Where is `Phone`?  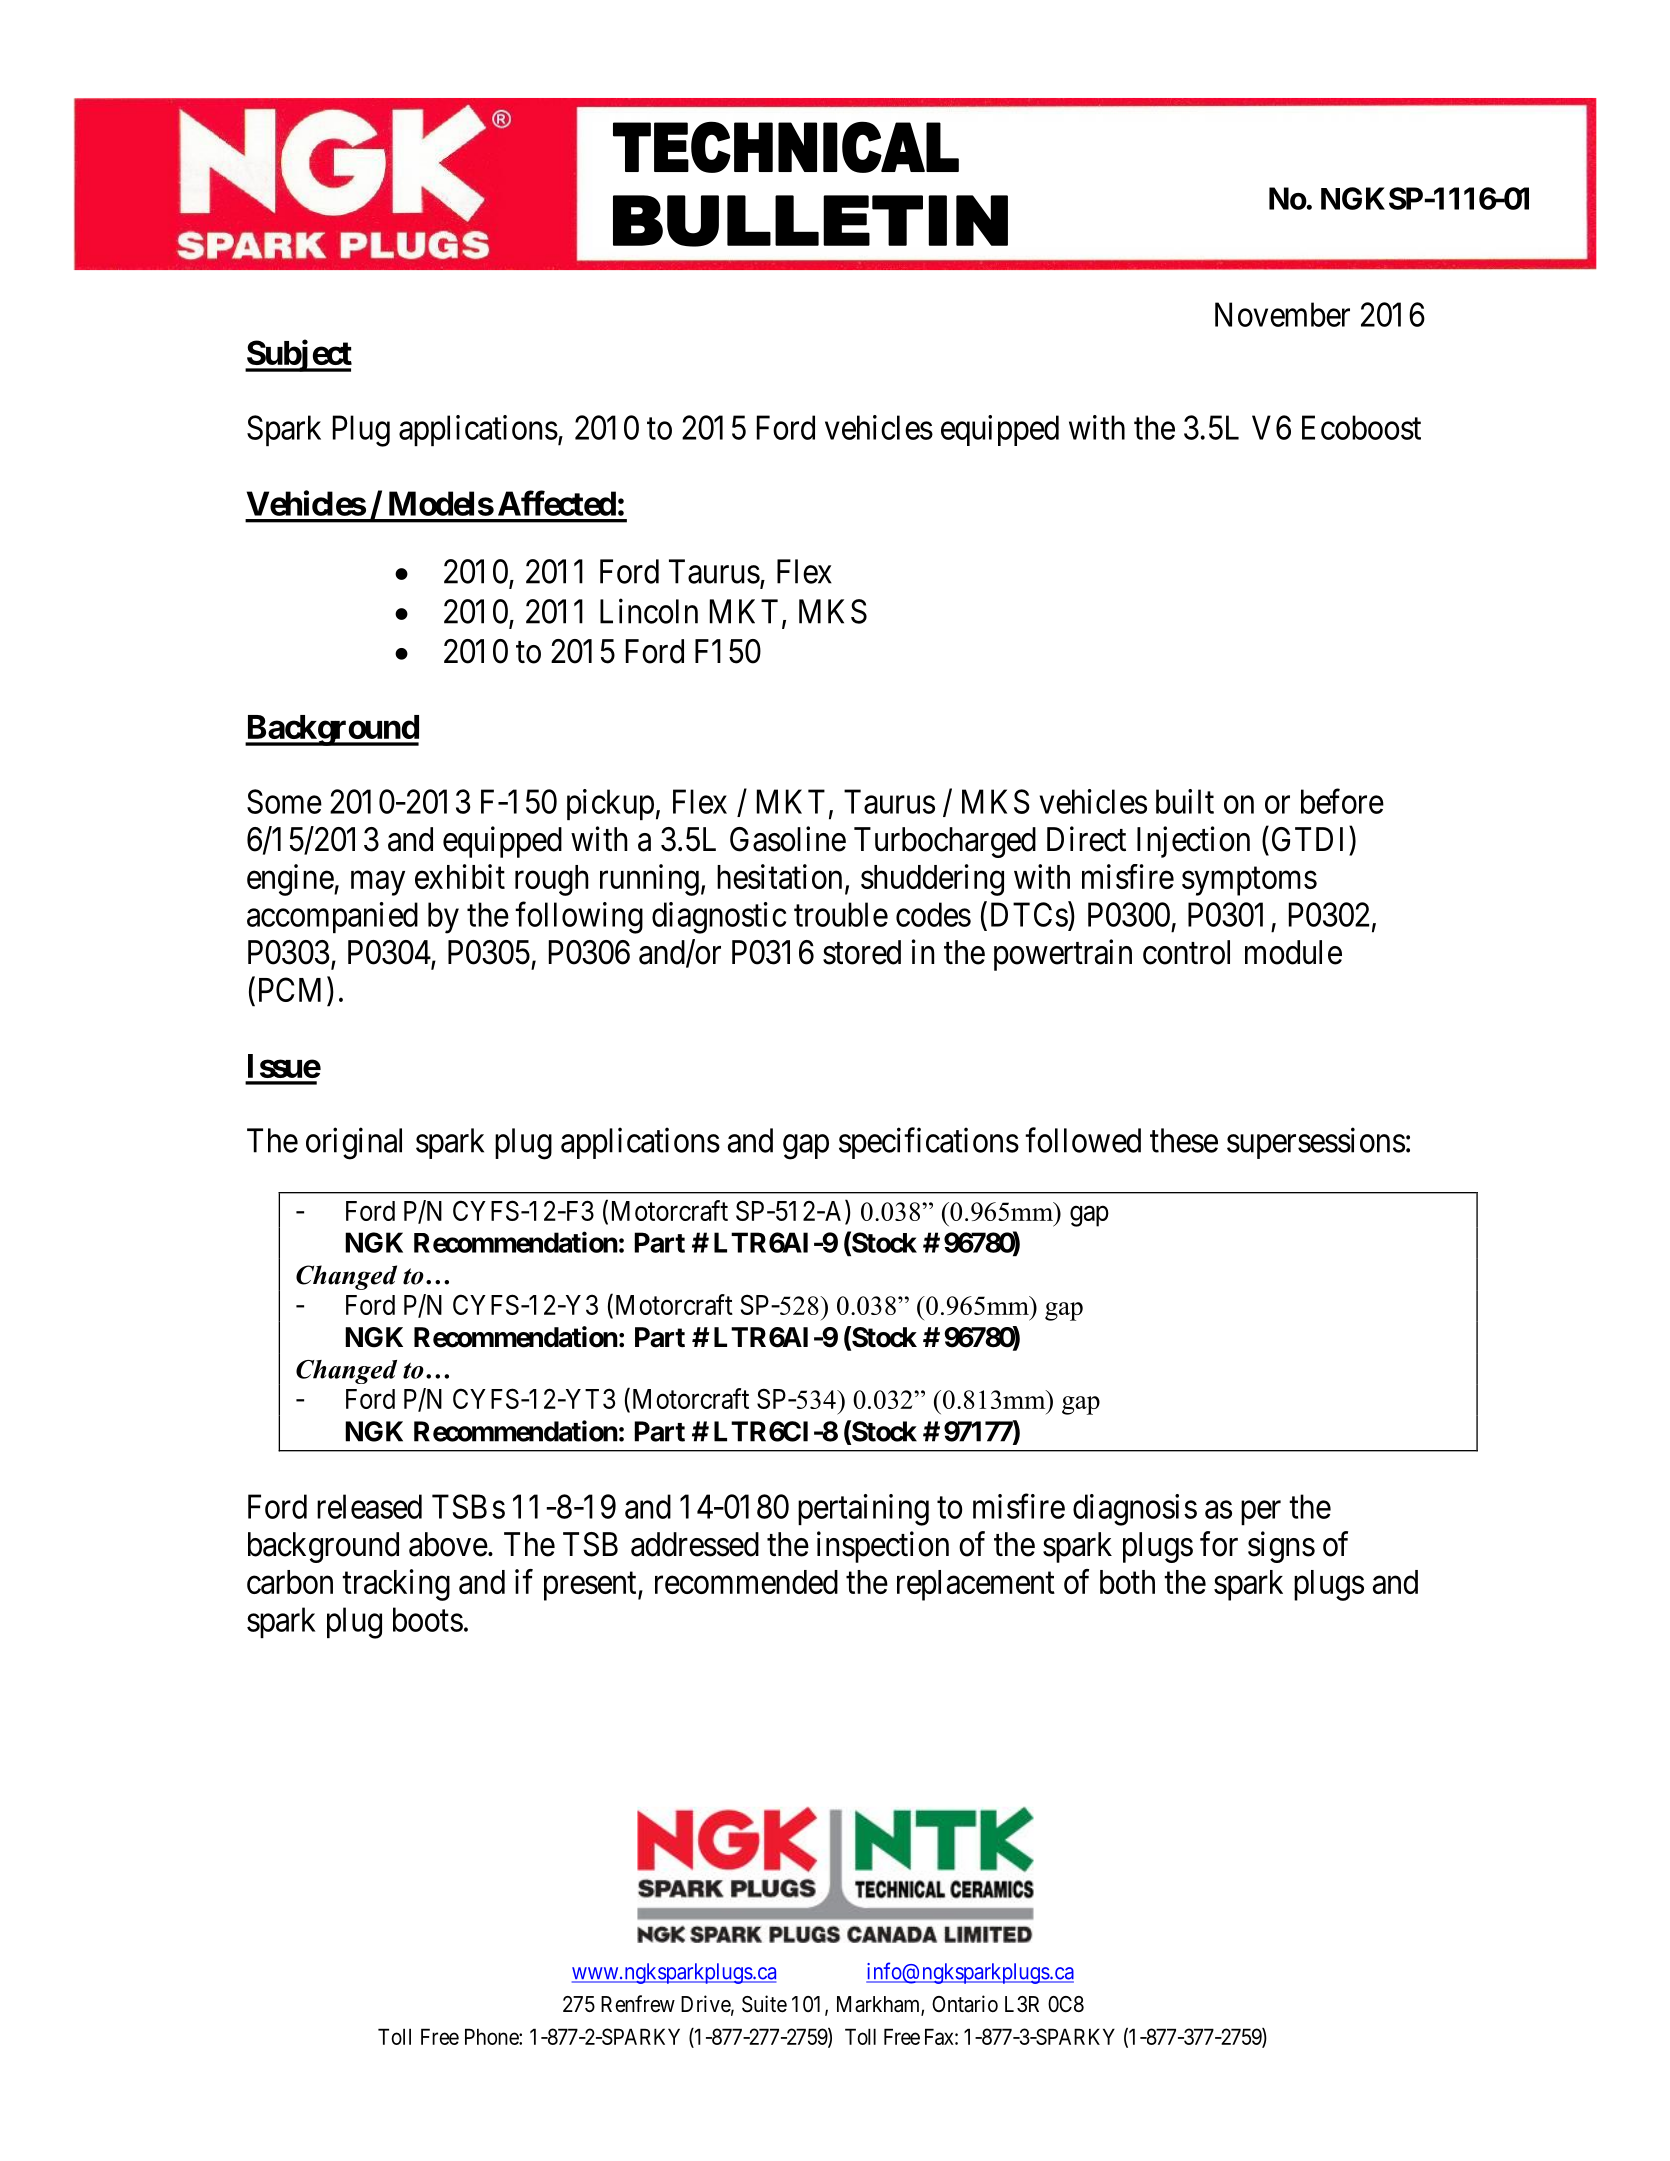
Phone is located at coordinates (492, 2036).
